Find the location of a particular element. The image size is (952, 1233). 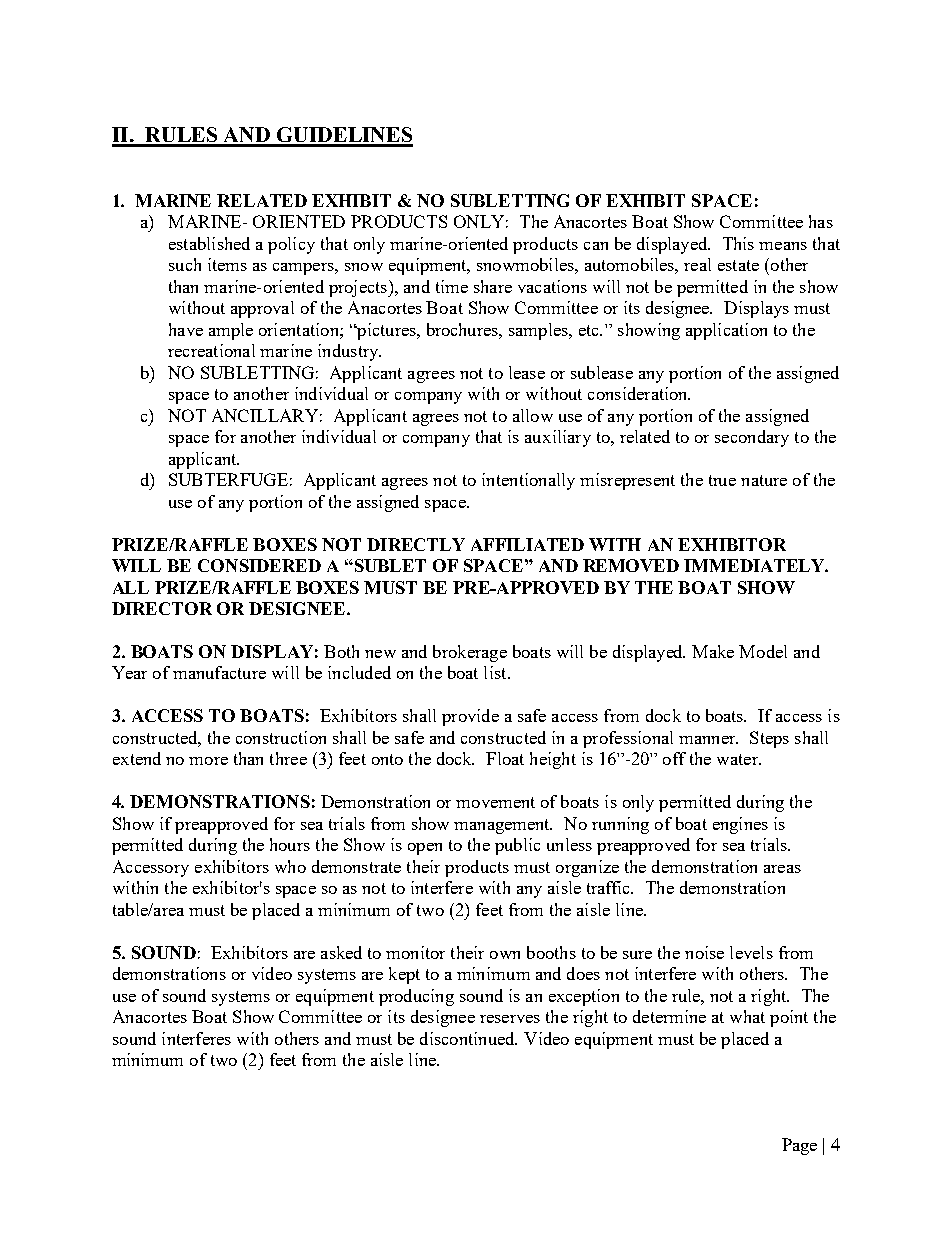

established is located at coordinates (209, 243).
